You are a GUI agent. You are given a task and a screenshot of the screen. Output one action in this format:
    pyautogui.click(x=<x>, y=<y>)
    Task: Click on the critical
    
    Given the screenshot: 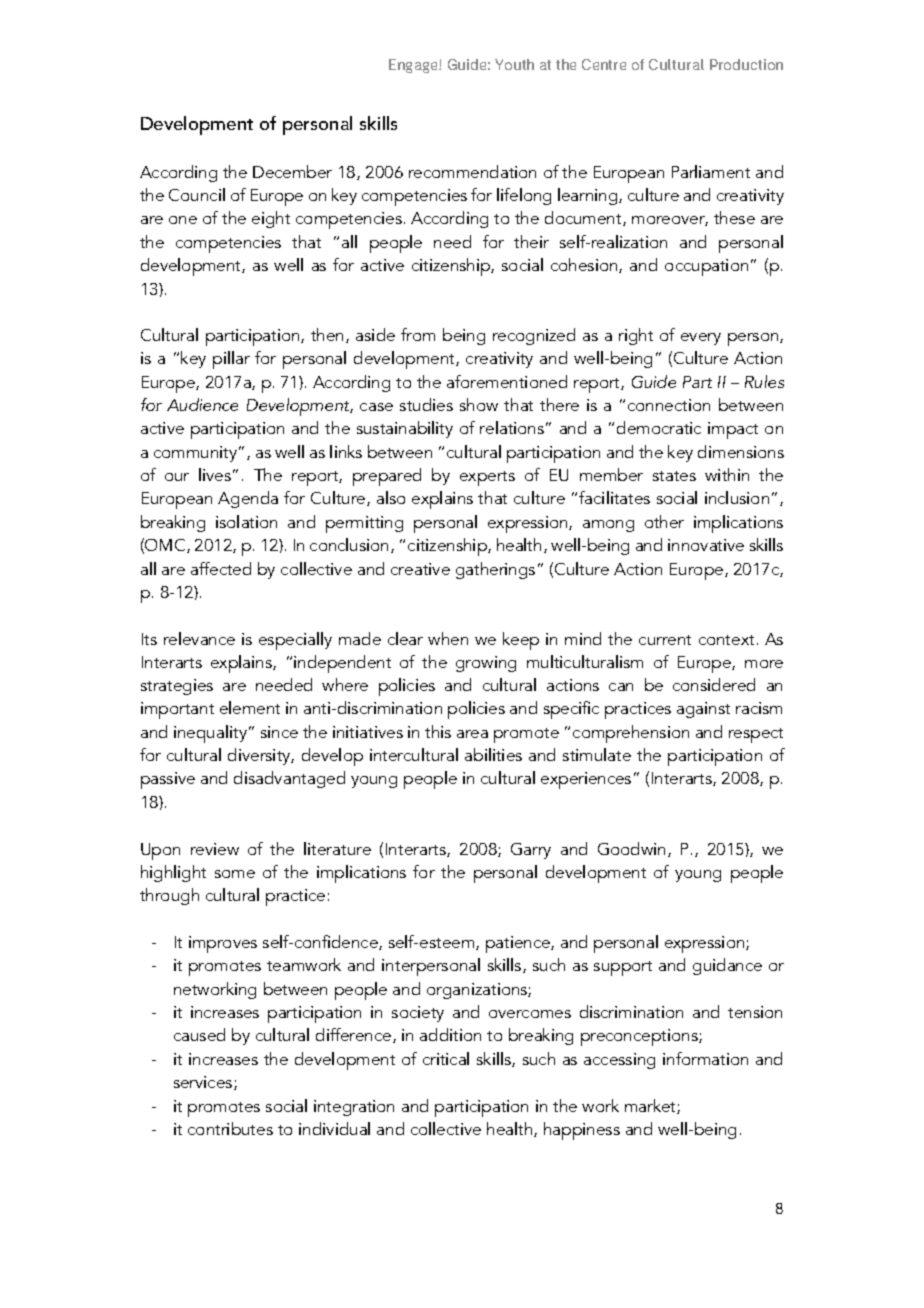 What is the action you would take?
    pyautogui.click(x=446, y=1058)
